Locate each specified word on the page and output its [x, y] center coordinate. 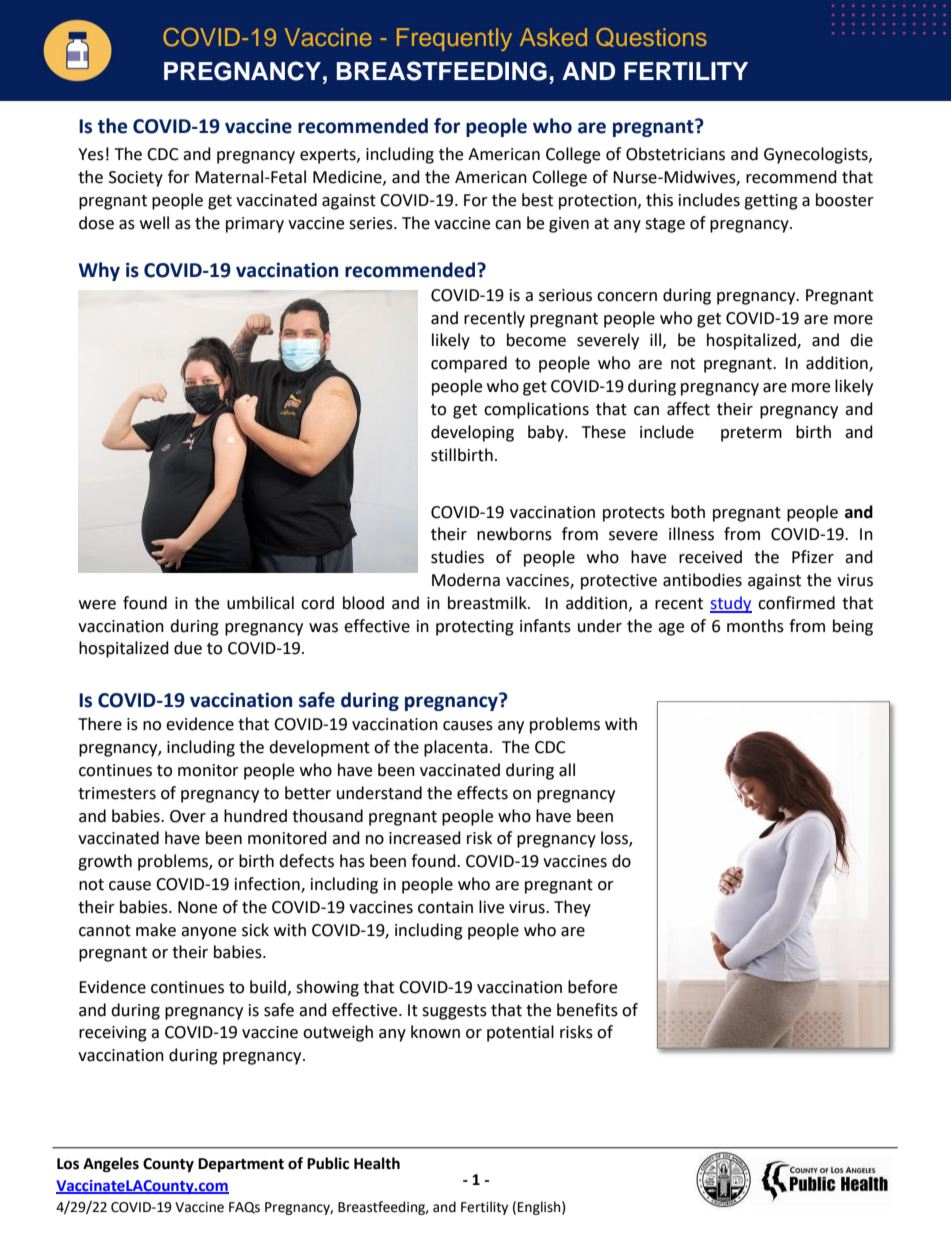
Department [241, 1165]
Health [377, 1163]
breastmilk [488, 603]
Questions [651, 37]
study [731, 604]
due [188, 648]
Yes [91, 154]
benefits [587, 1010]
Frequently [454, 39]
